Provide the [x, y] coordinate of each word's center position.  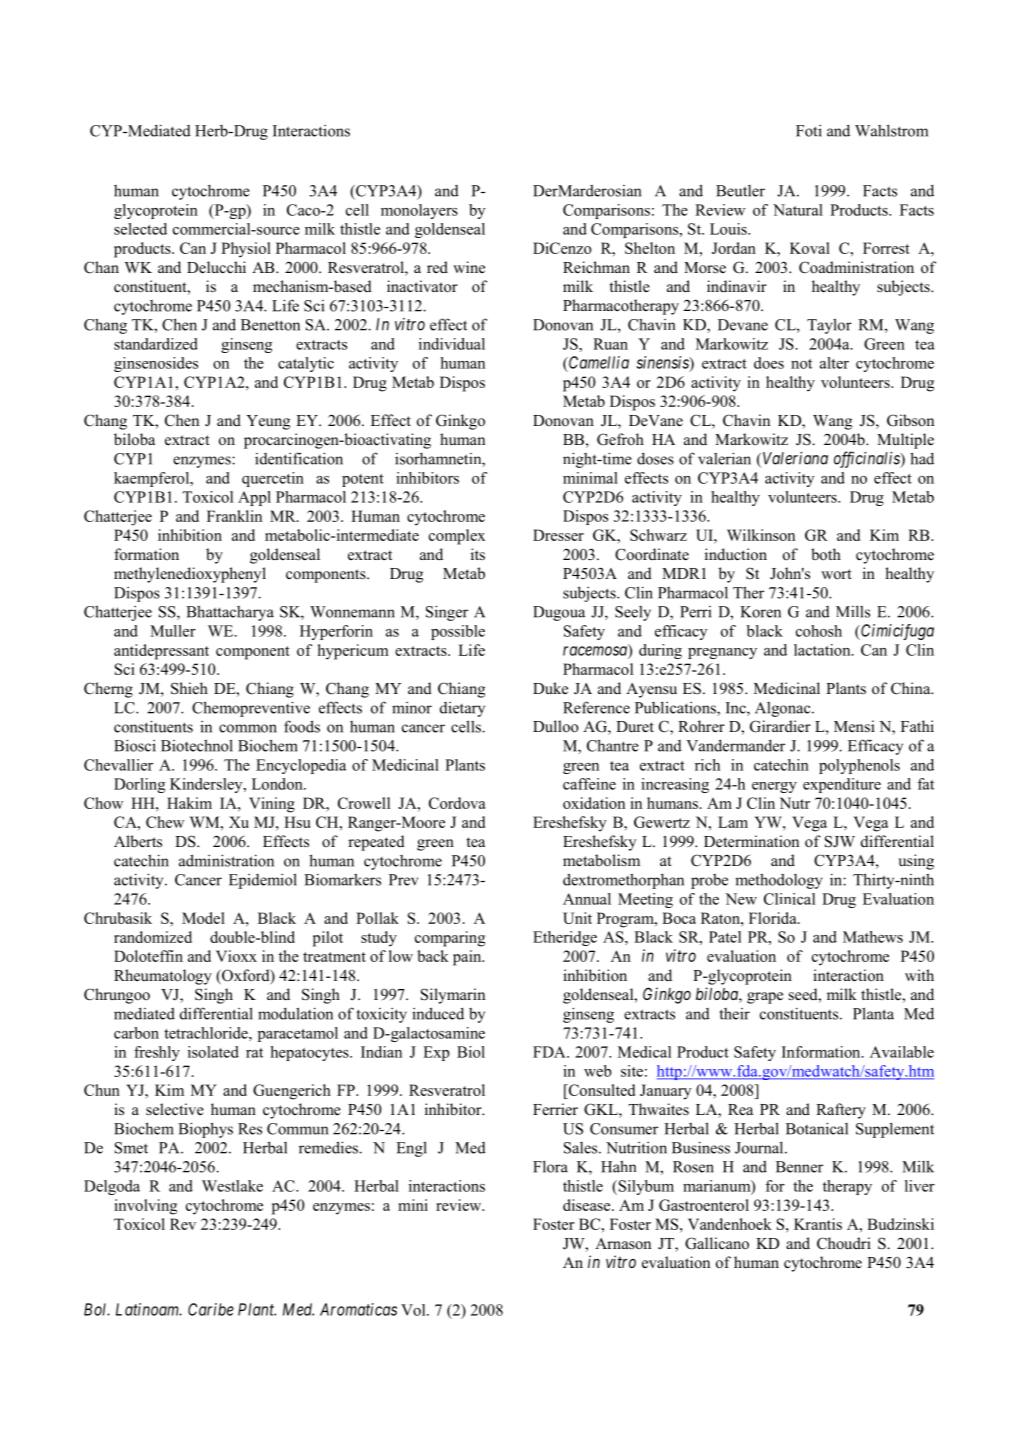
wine [469, 267]
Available [902, 1052]
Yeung [268, 422]
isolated [213, 1052]
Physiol [246, 250]
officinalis [868, 459]
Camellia [598, 362]
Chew [165, 822]
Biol [471, 1052]
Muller [173, 631]
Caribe [211, 1309]
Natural [798, 210]
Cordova [457, 803]
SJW [840, 841]
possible [458, 632]
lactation [823, 650]
